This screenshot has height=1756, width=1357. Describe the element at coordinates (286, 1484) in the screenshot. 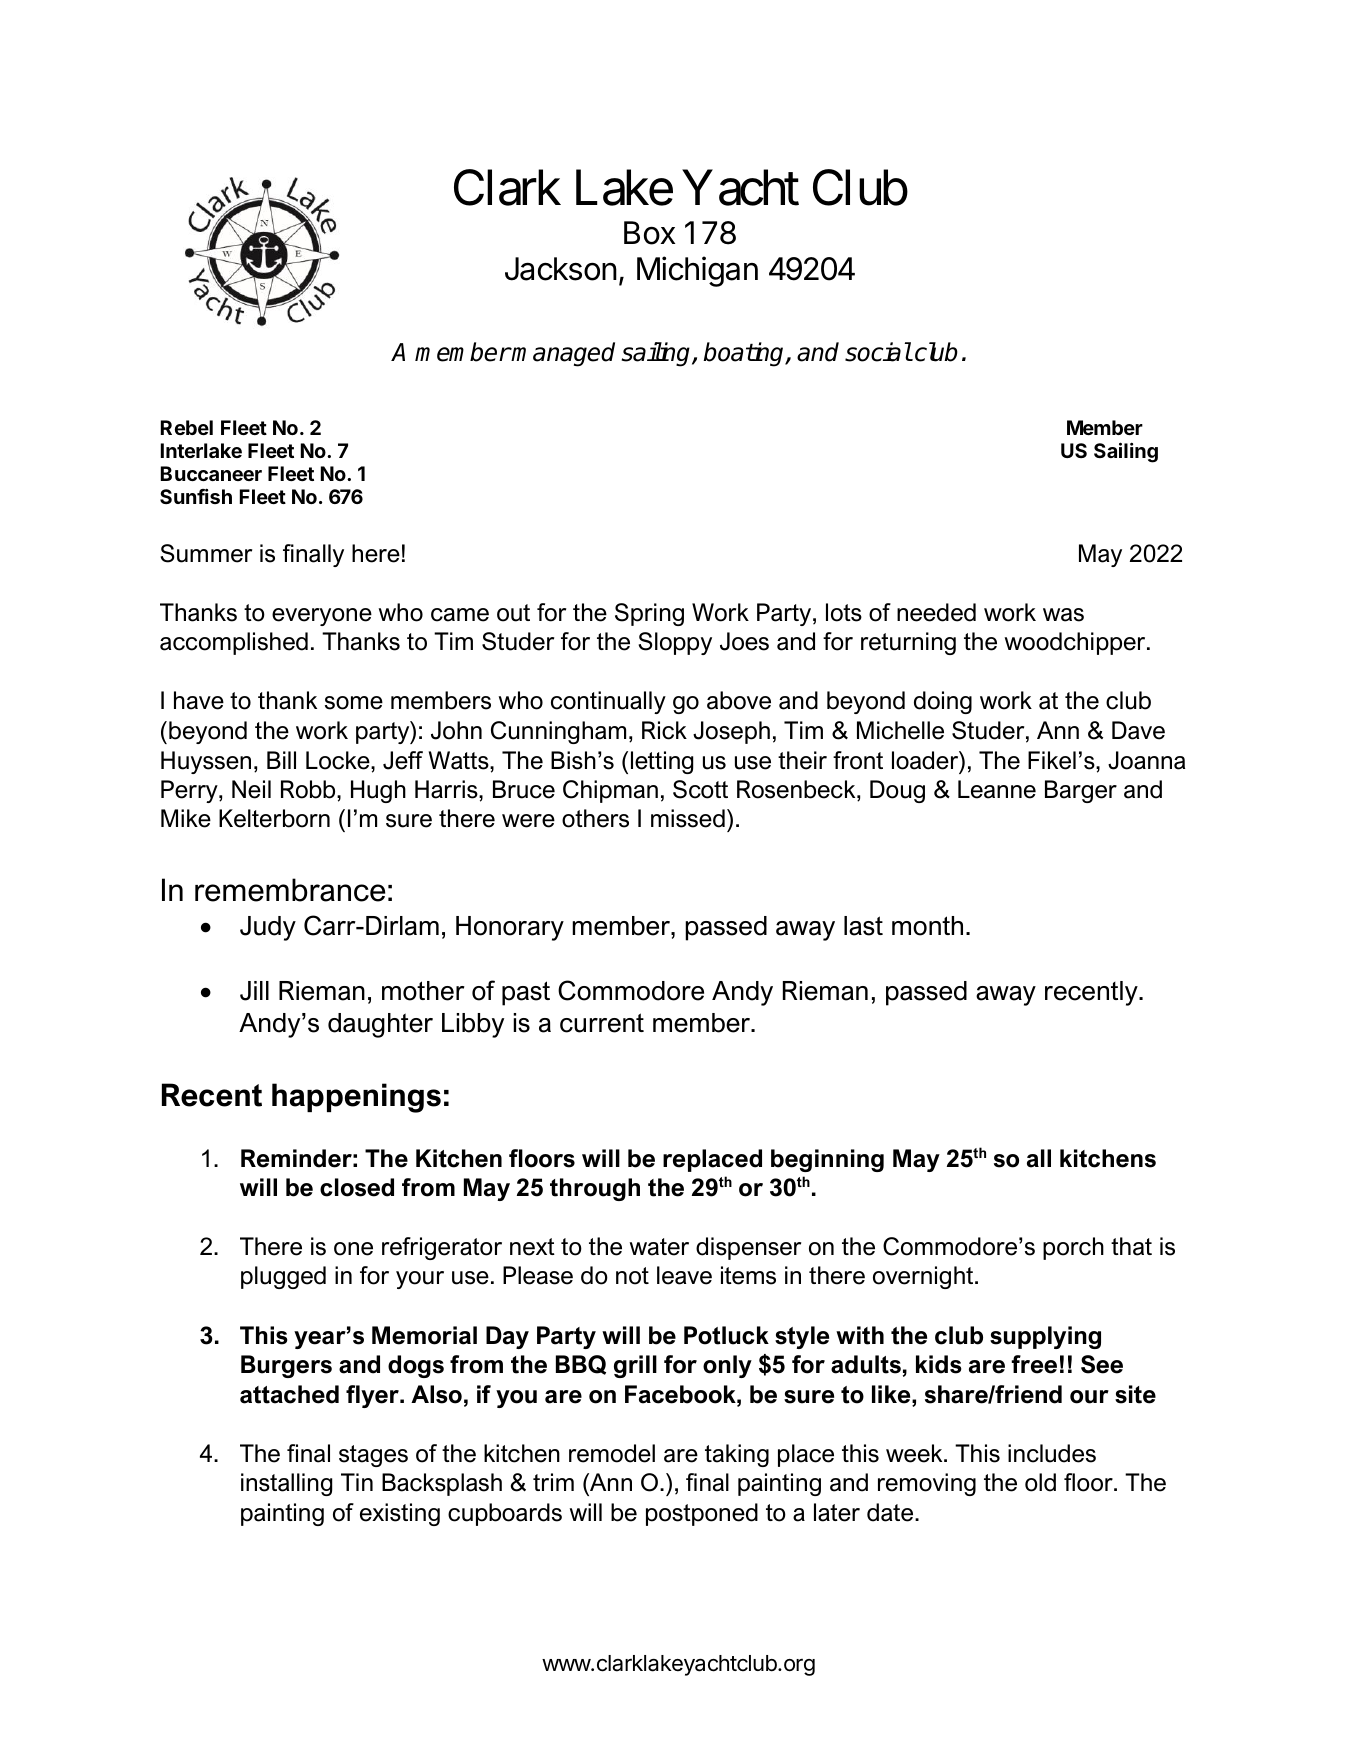

I see `installing` at that location.
